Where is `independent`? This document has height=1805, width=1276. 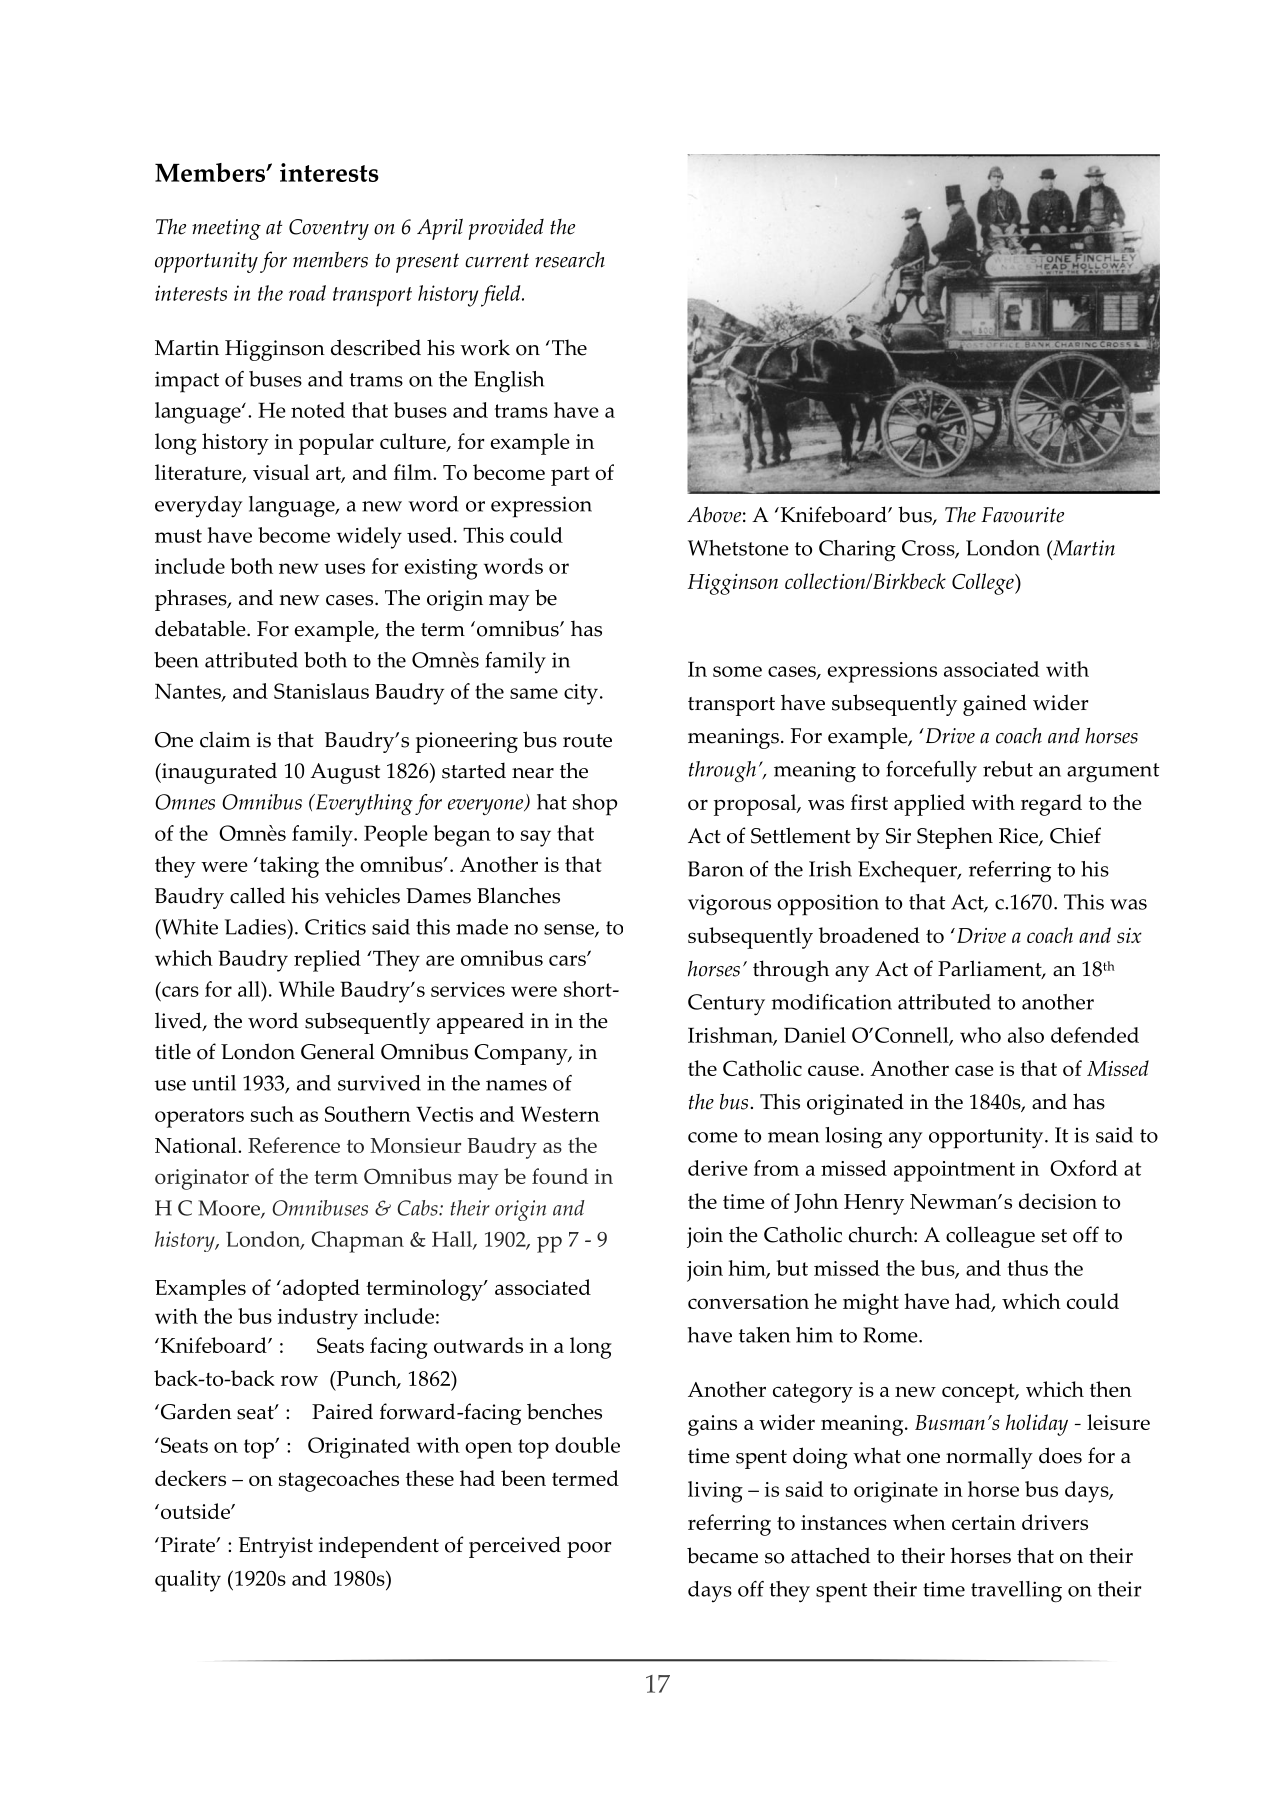
independent is located at coordinates (379, 1547).
